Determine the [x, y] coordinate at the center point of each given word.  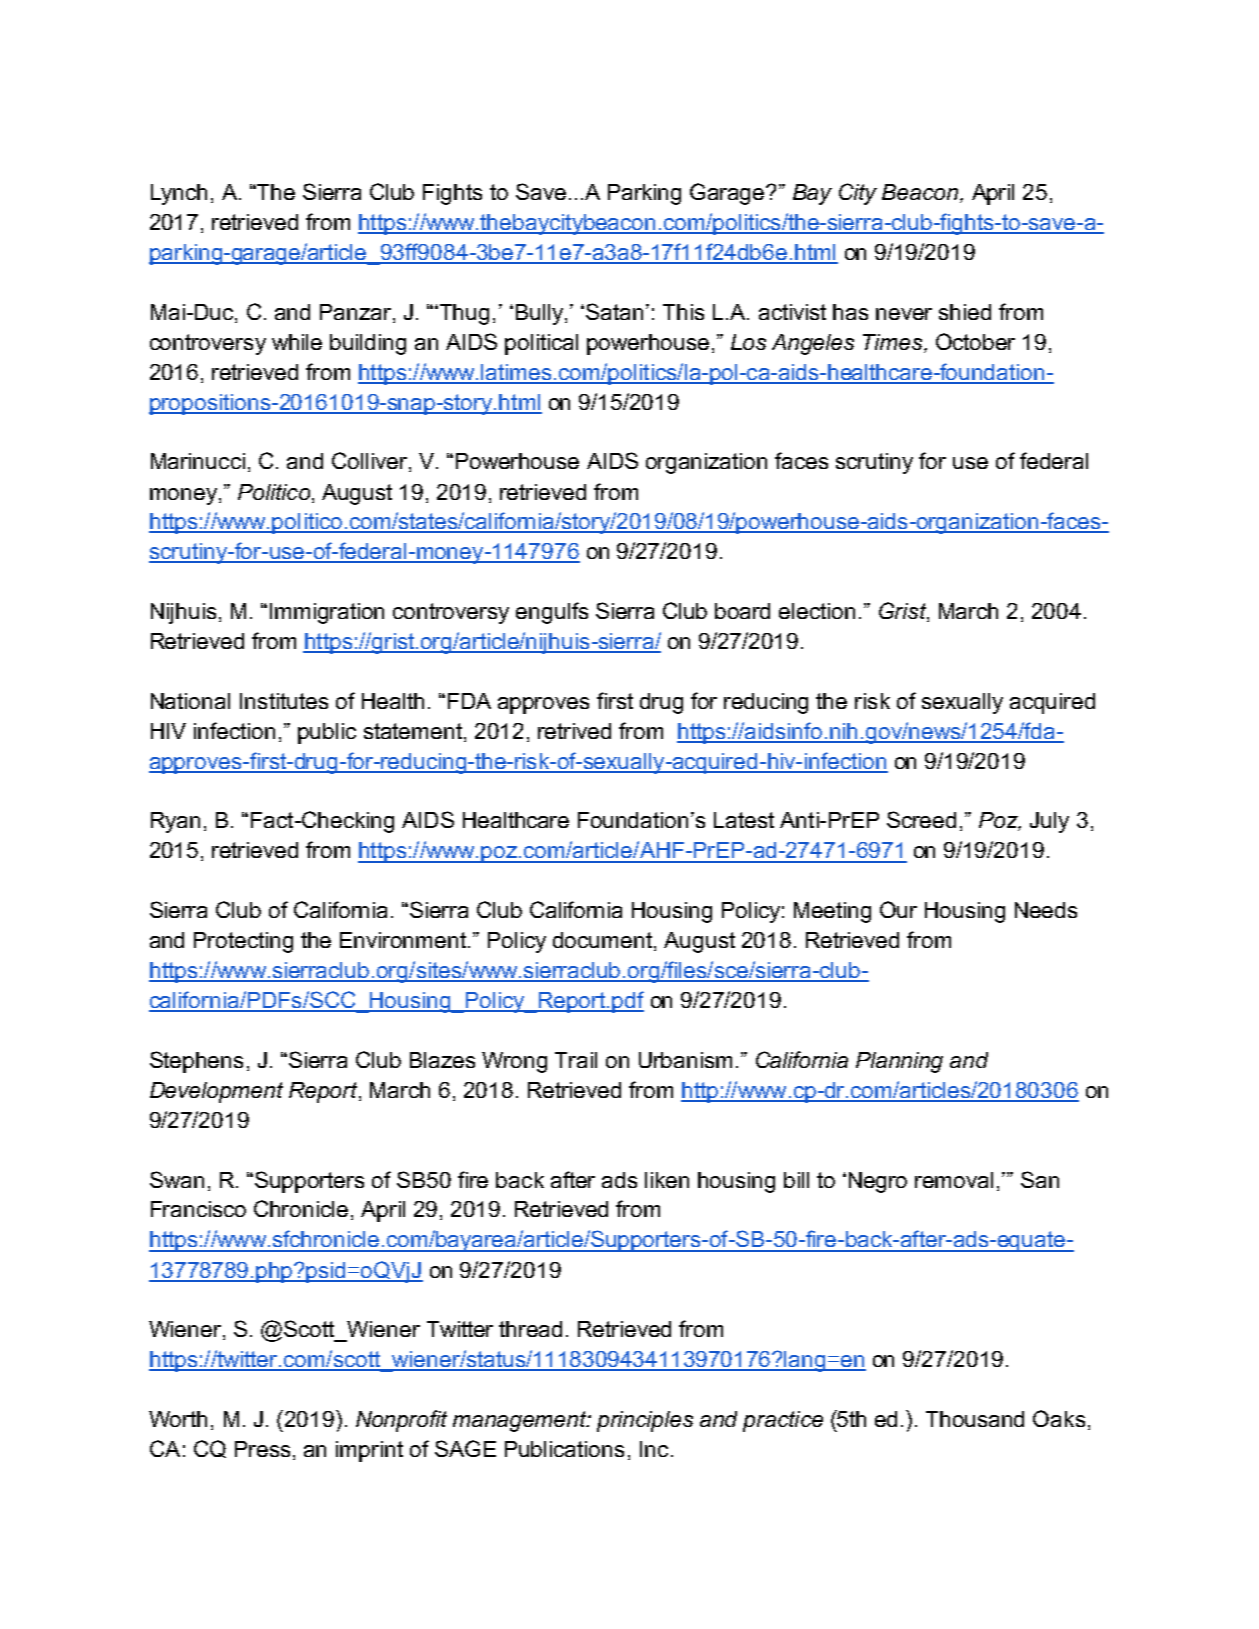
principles [645, 1421]
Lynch [179, 194]
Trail [576, 1060]
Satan [614, 311]
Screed [921, 819]
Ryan [175, 822]
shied [965, 312]
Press [262, 1449]
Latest [744, 820]
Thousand [975, 1419]
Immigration [327, 613]
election [817, 611]
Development [216, 1092]
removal [954, 1180]
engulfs [552, 613]
